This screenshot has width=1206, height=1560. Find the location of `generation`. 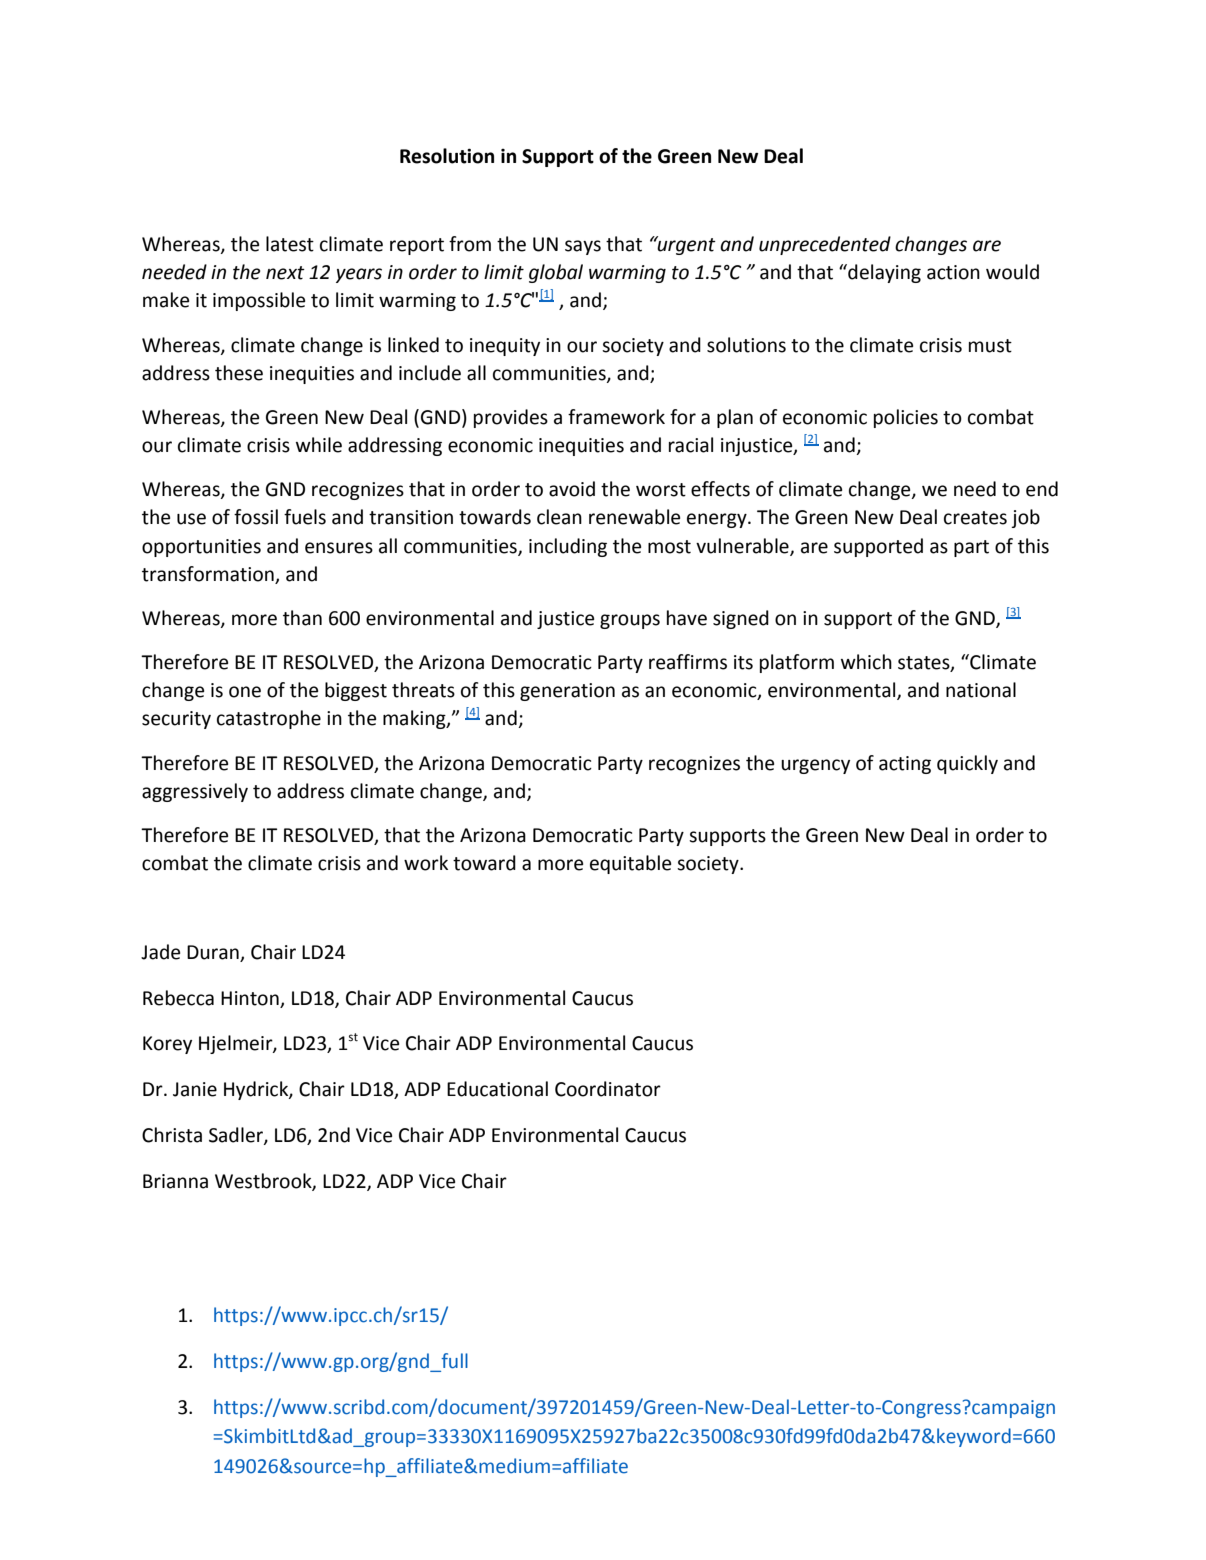

generation is located at coordinates (567, 692).
